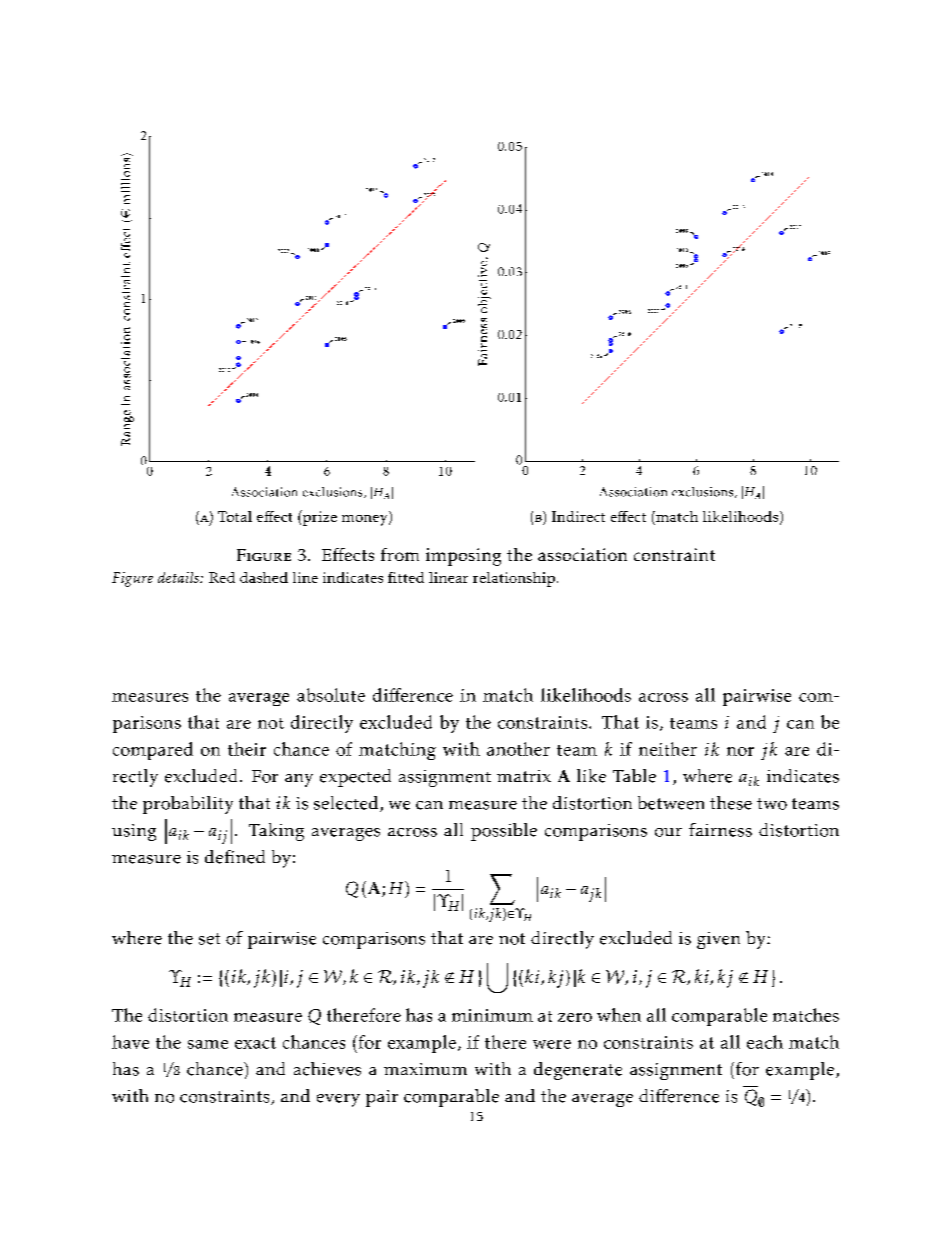 This screenshot has width=952, height=1233. What do you see at coordinates (235, 516) in the screenshot?
I see `Total` at bounding box center [235, 516].
